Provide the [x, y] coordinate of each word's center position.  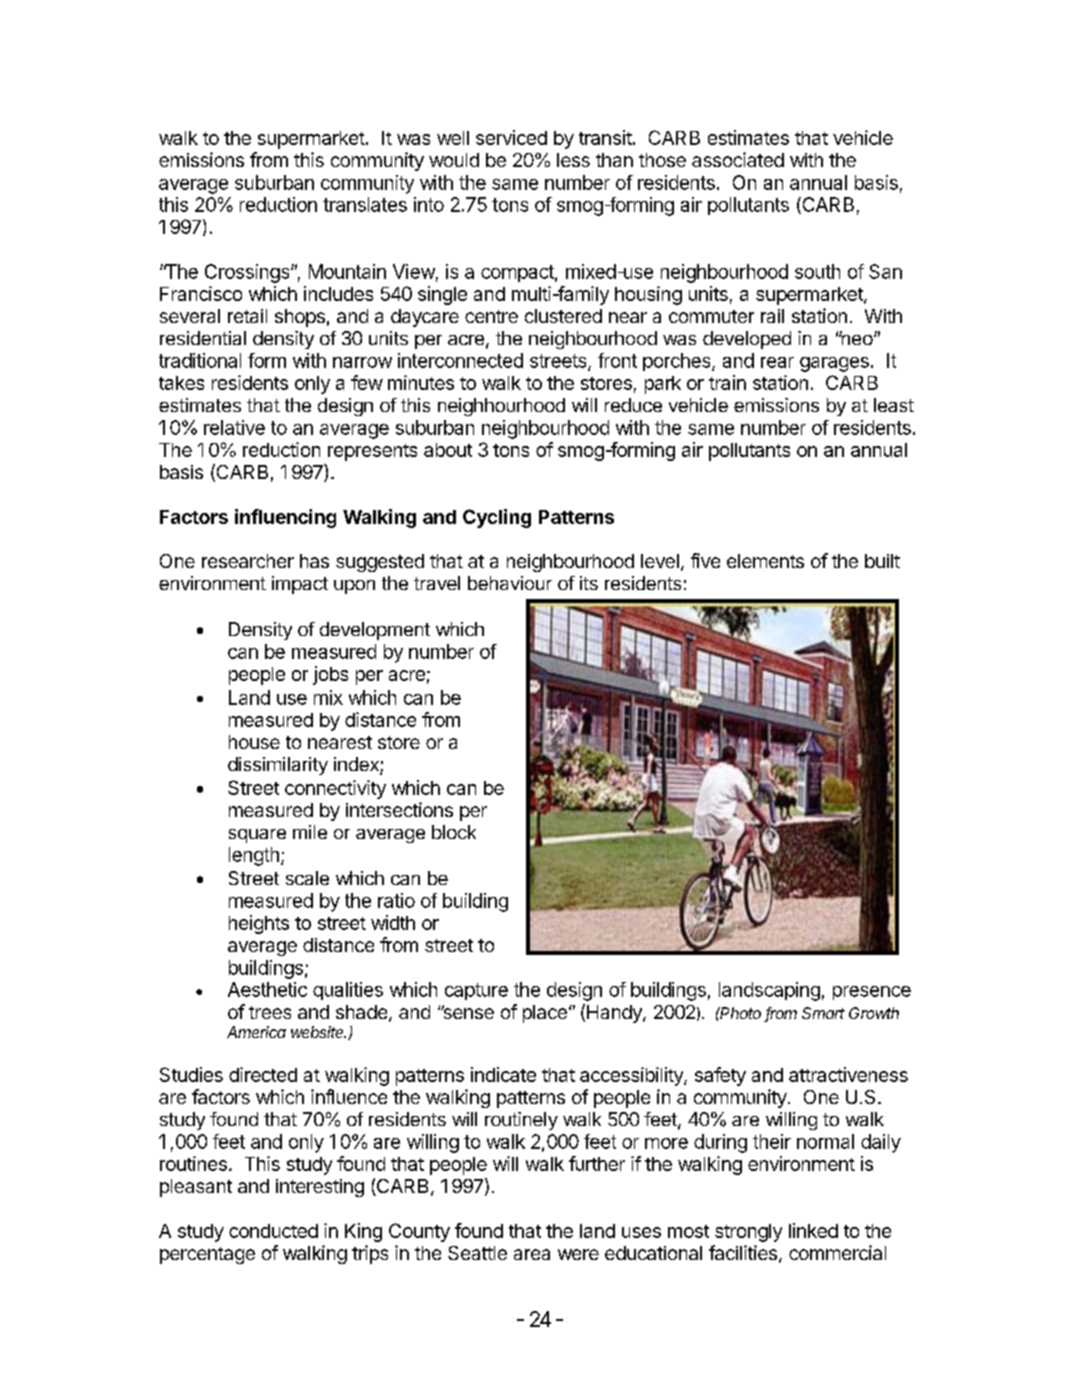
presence [872, 993]
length [254, 856]
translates [365, 204]
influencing [285, 518]
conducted [273, 1231]
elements [765, 561]
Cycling [497, 518]
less [573, 160]
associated [738, 159]
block [454, 832]
